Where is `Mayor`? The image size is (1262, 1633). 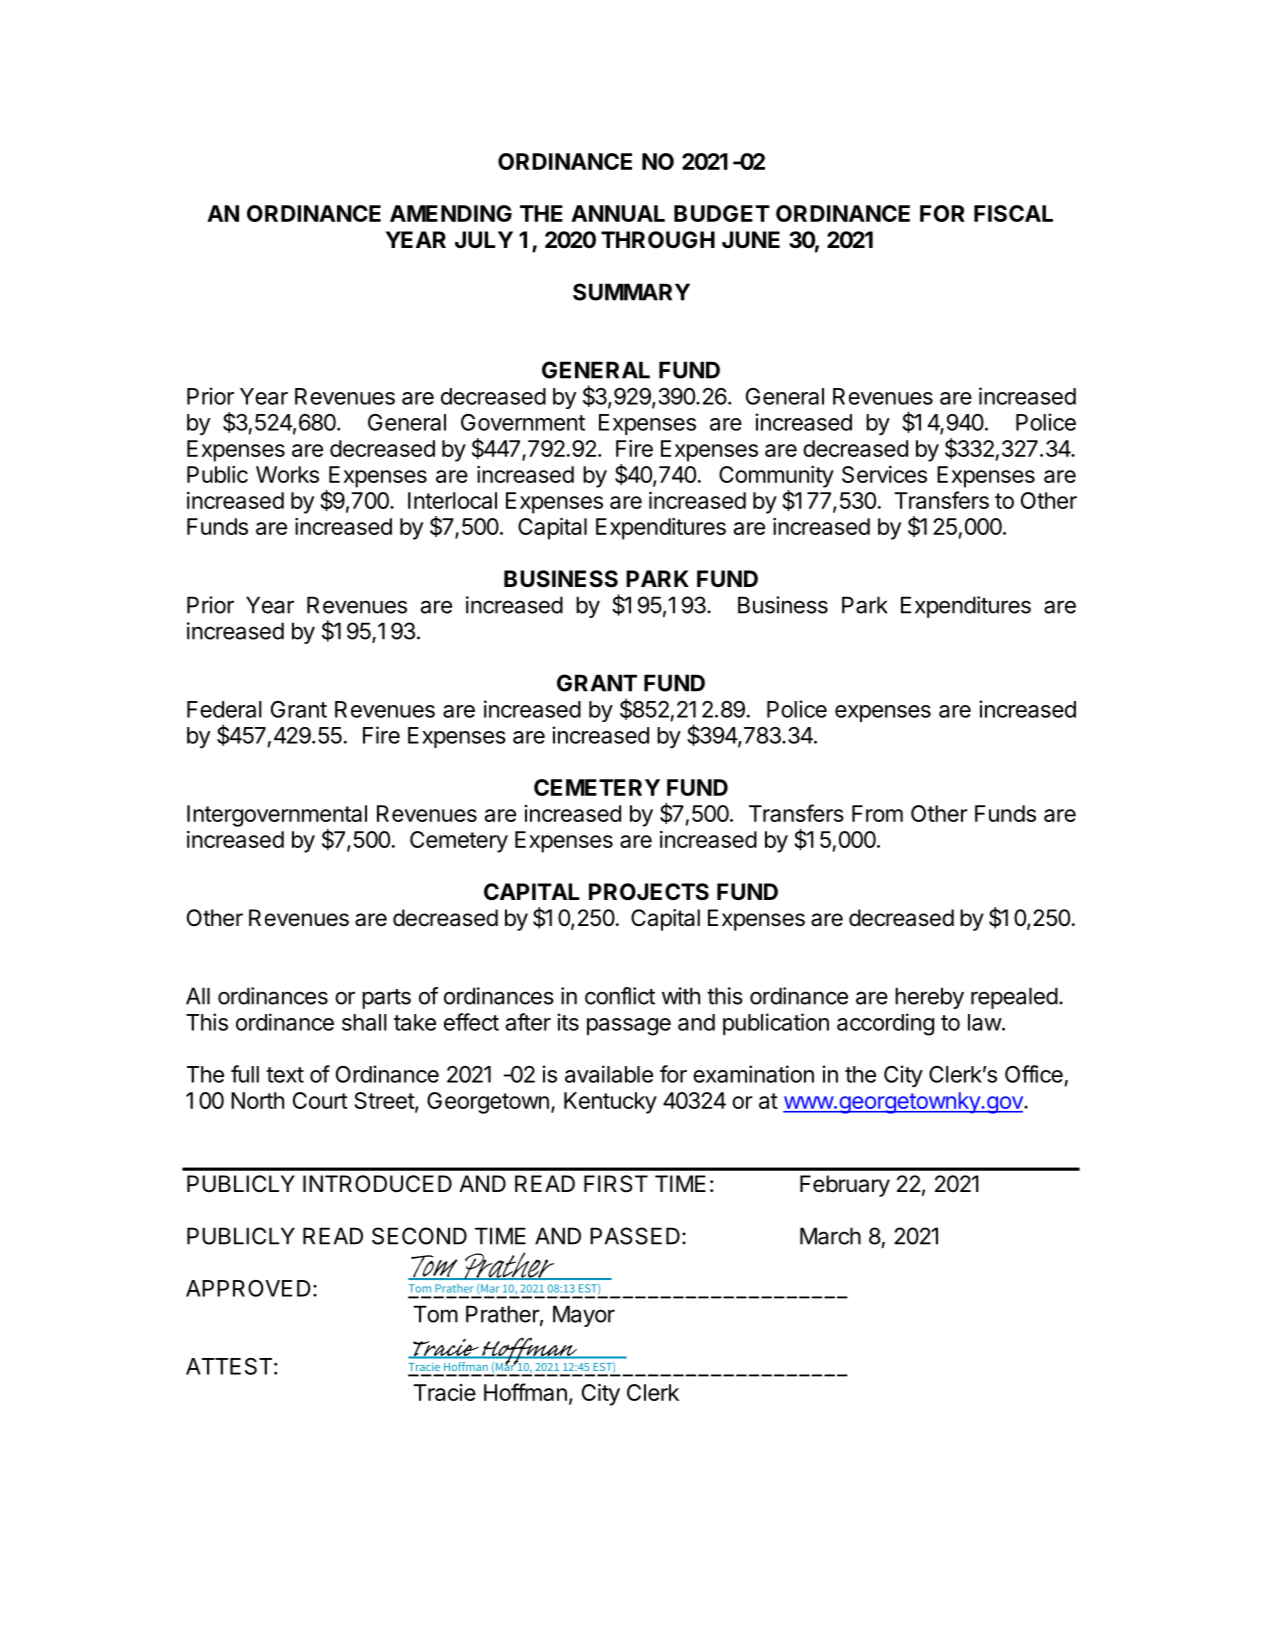 Mayor is located at coordinates (584, 1316).
